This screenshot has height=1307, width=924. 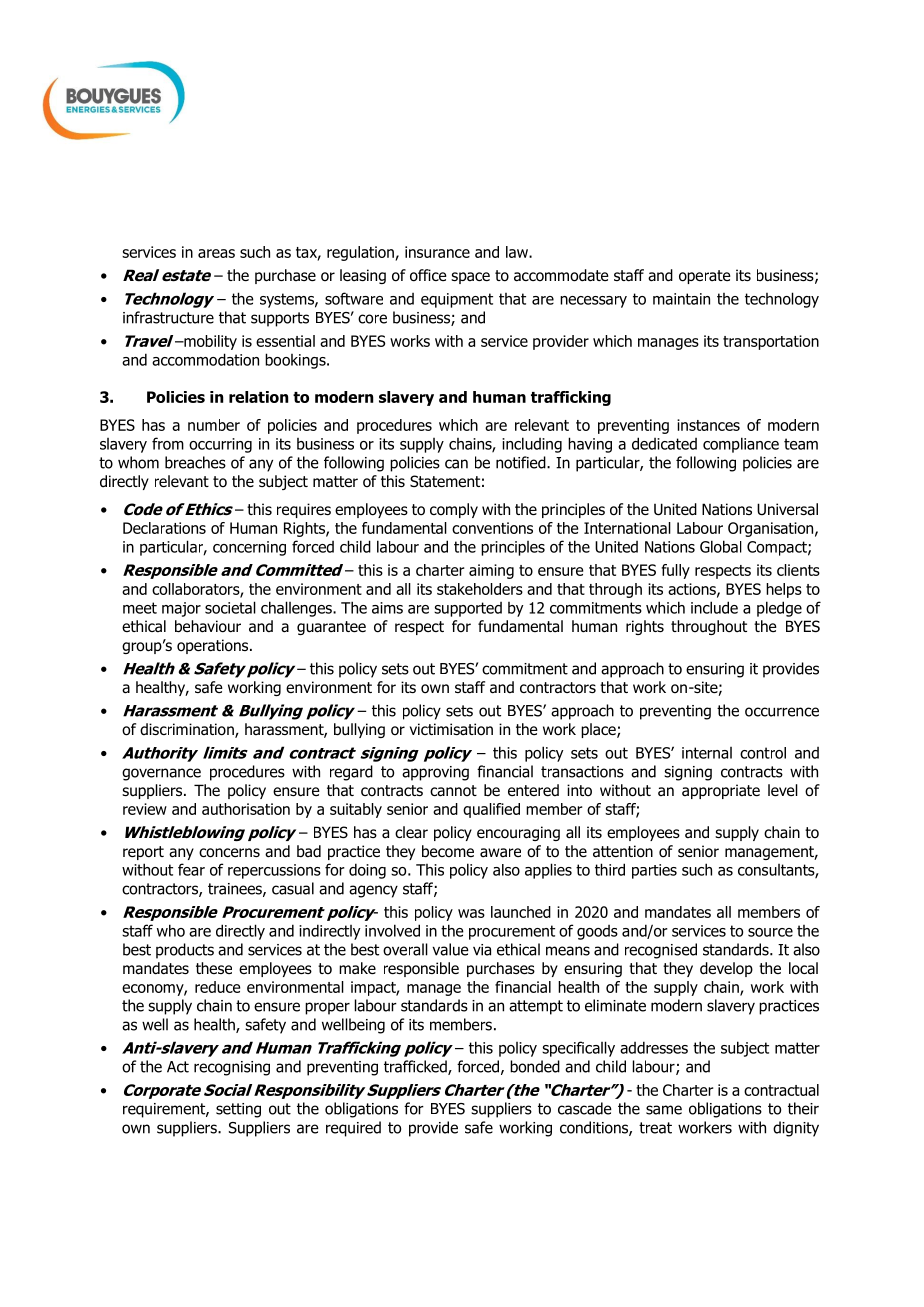 I want to click on appropriate, so click(x=721, y=791).
